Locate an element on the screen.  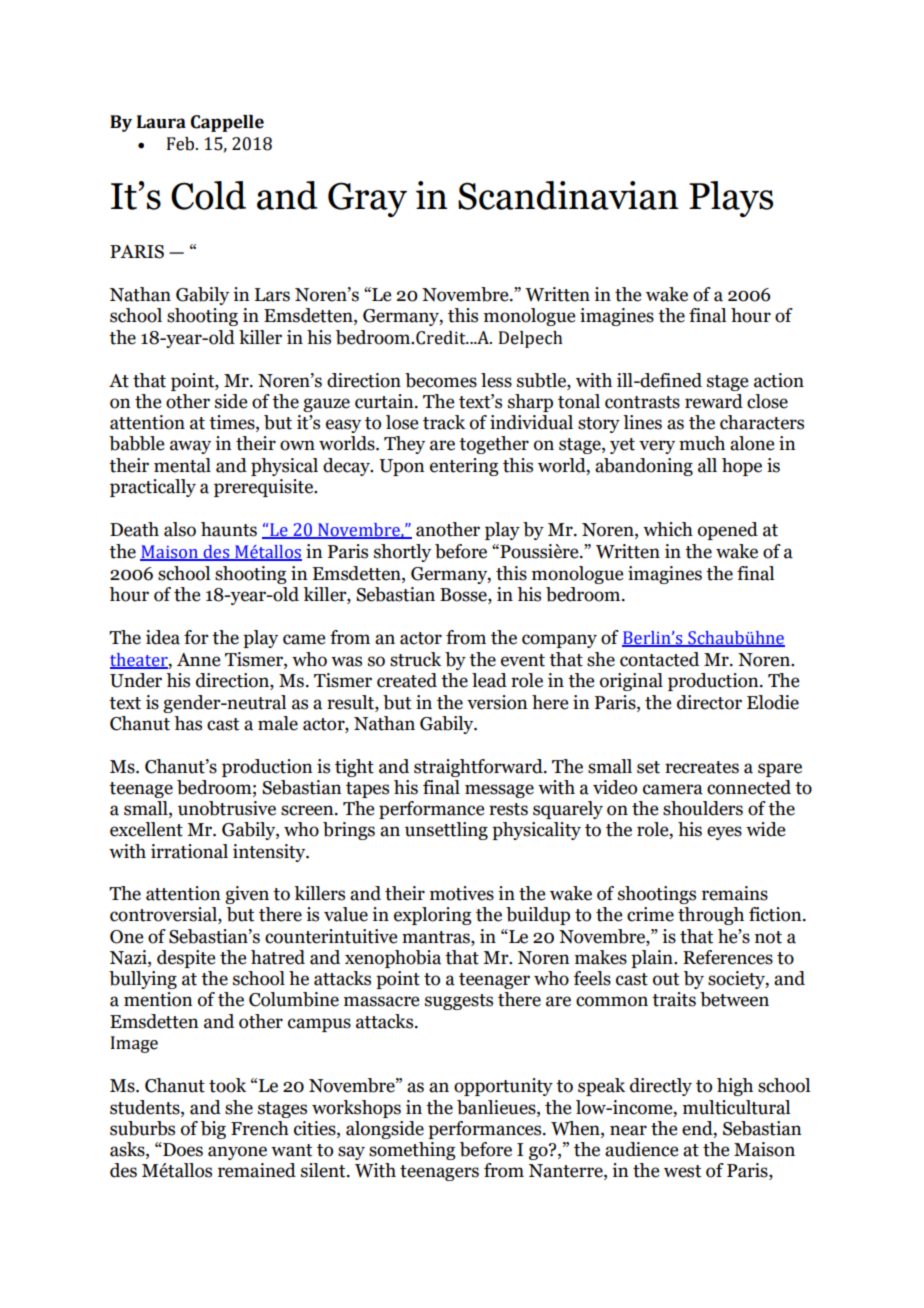
Scandinavian is located at coordinates (568, 195).
